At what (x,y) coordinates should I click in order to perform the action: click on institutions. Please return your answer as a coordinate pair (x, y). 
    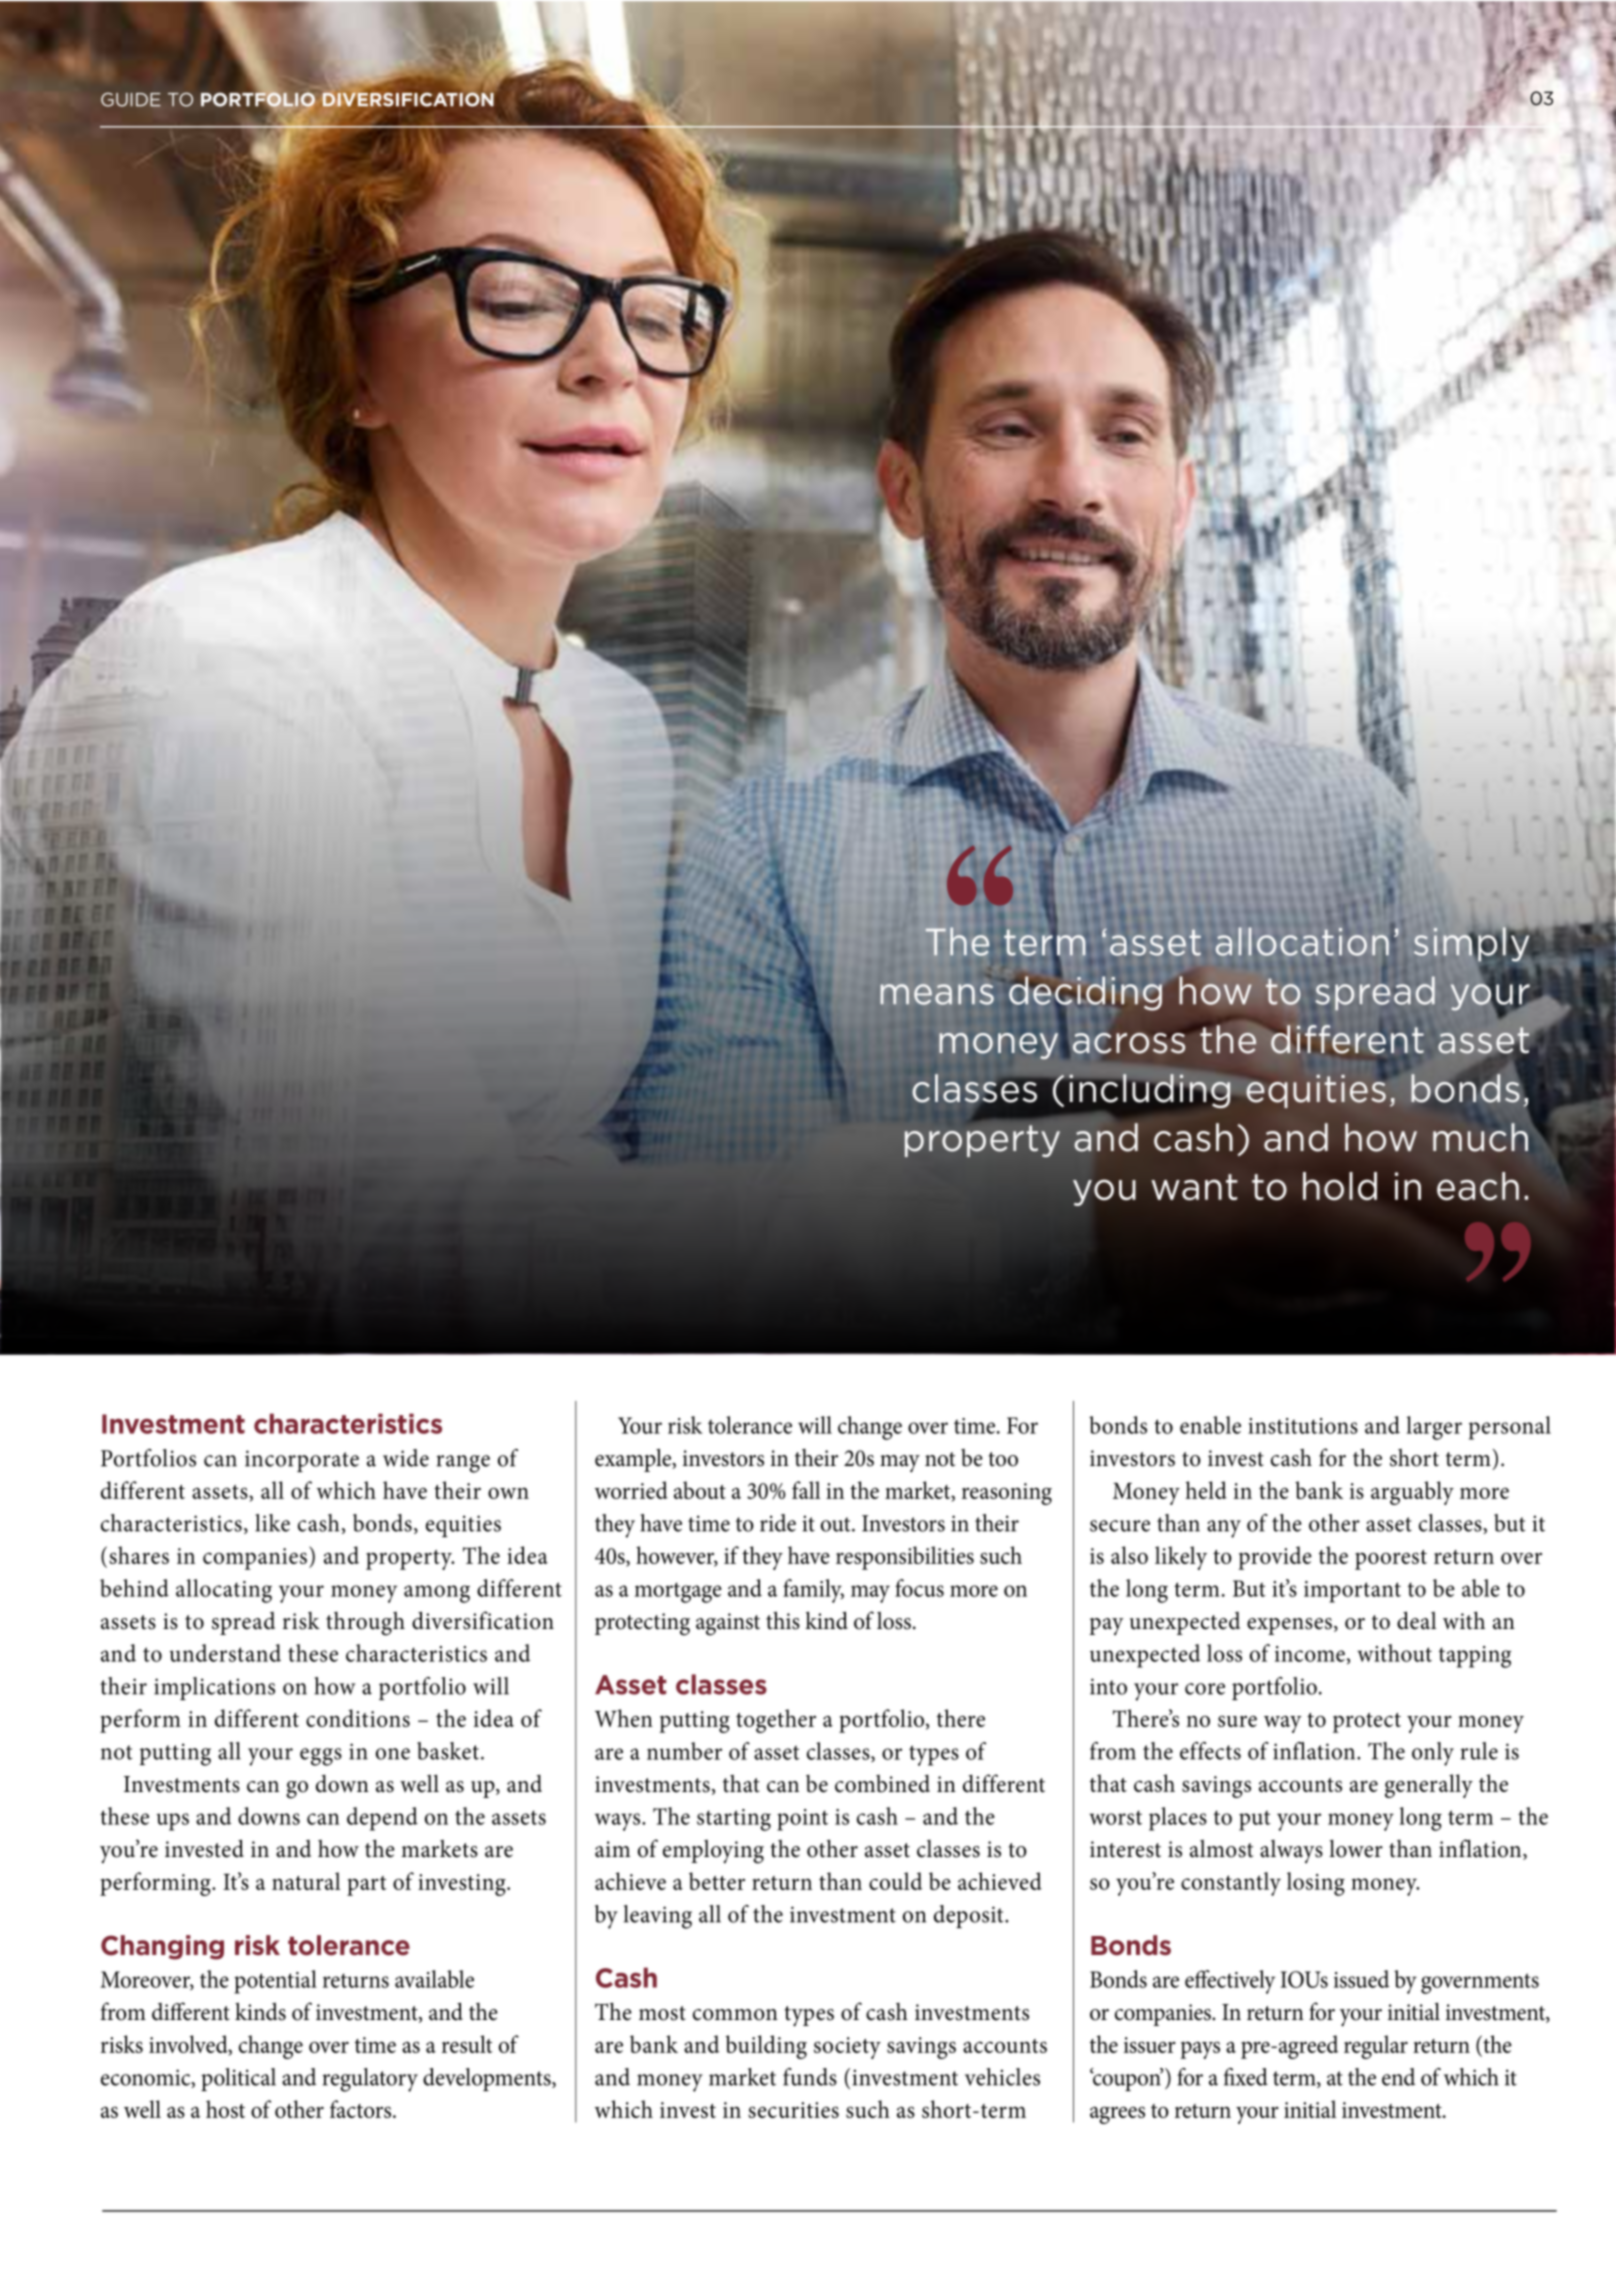
    Looking at the image, I should click on (1303, 1426).
